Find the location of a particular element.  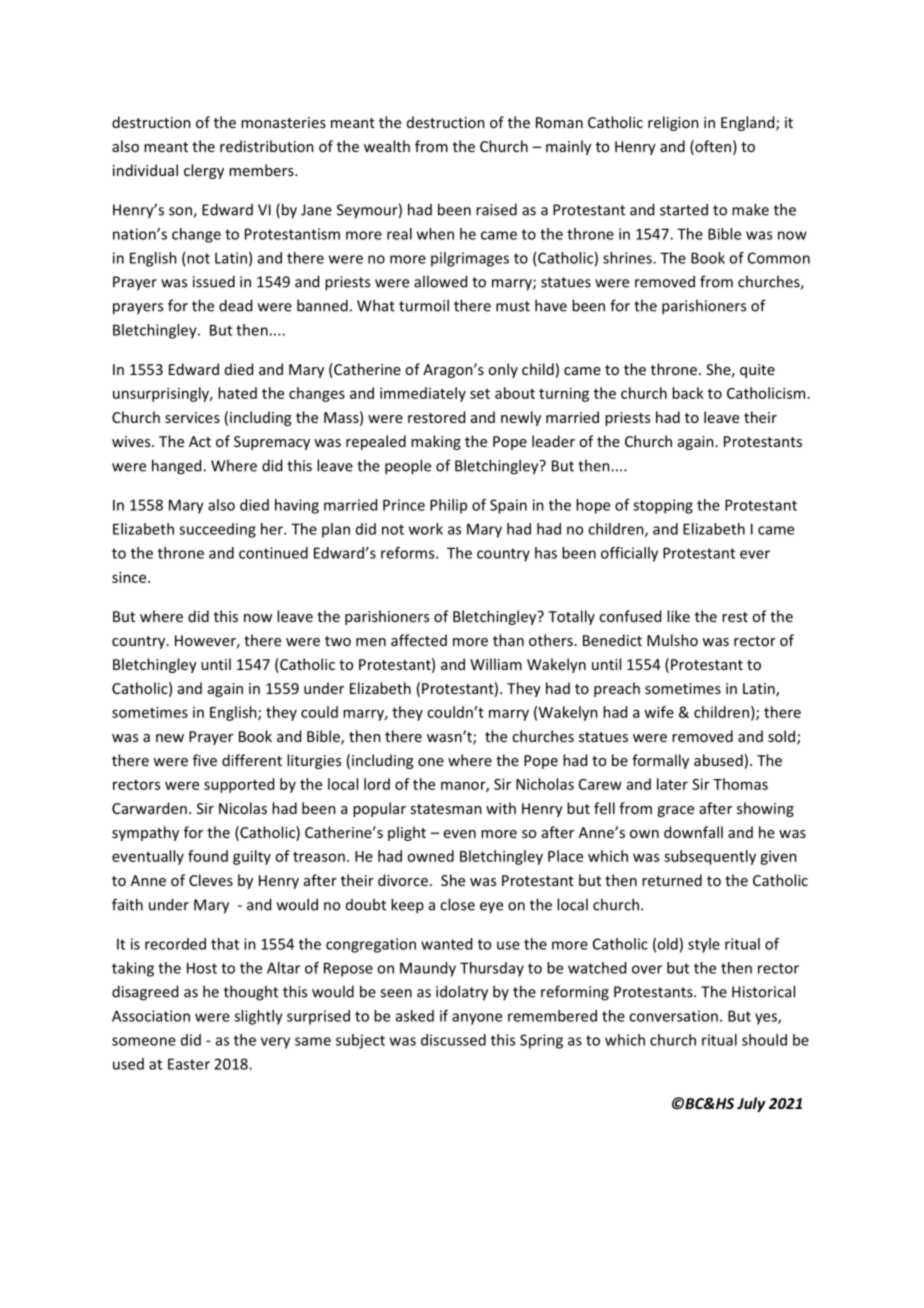

Act is located at coordinates (200, 441).
